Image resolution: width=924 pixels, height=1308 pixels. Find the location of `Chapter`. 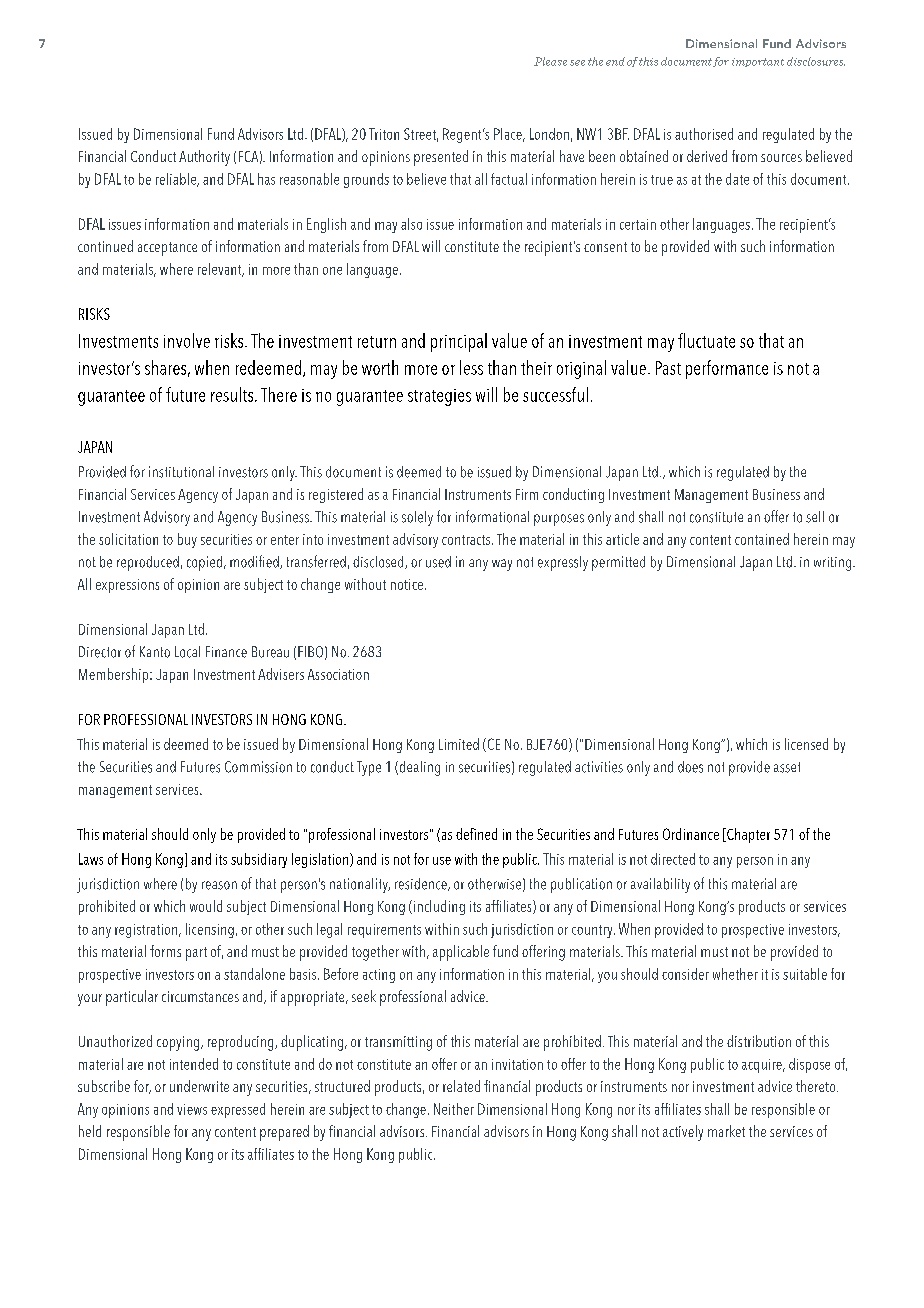

Chapter is located at coordinates (747, 835).
